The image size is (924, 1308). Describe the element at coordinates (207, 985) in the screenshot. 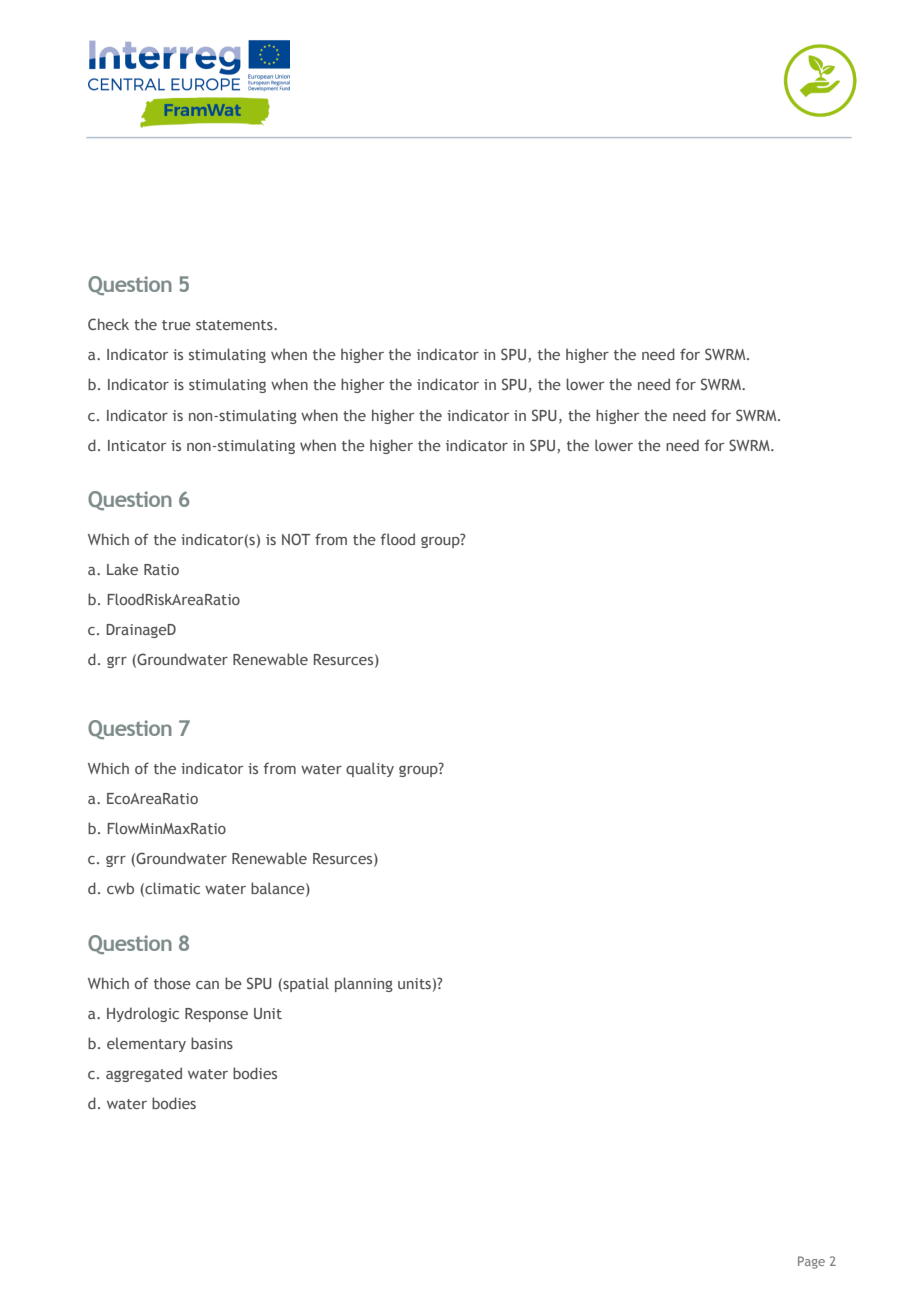

I see `can` at that location.
